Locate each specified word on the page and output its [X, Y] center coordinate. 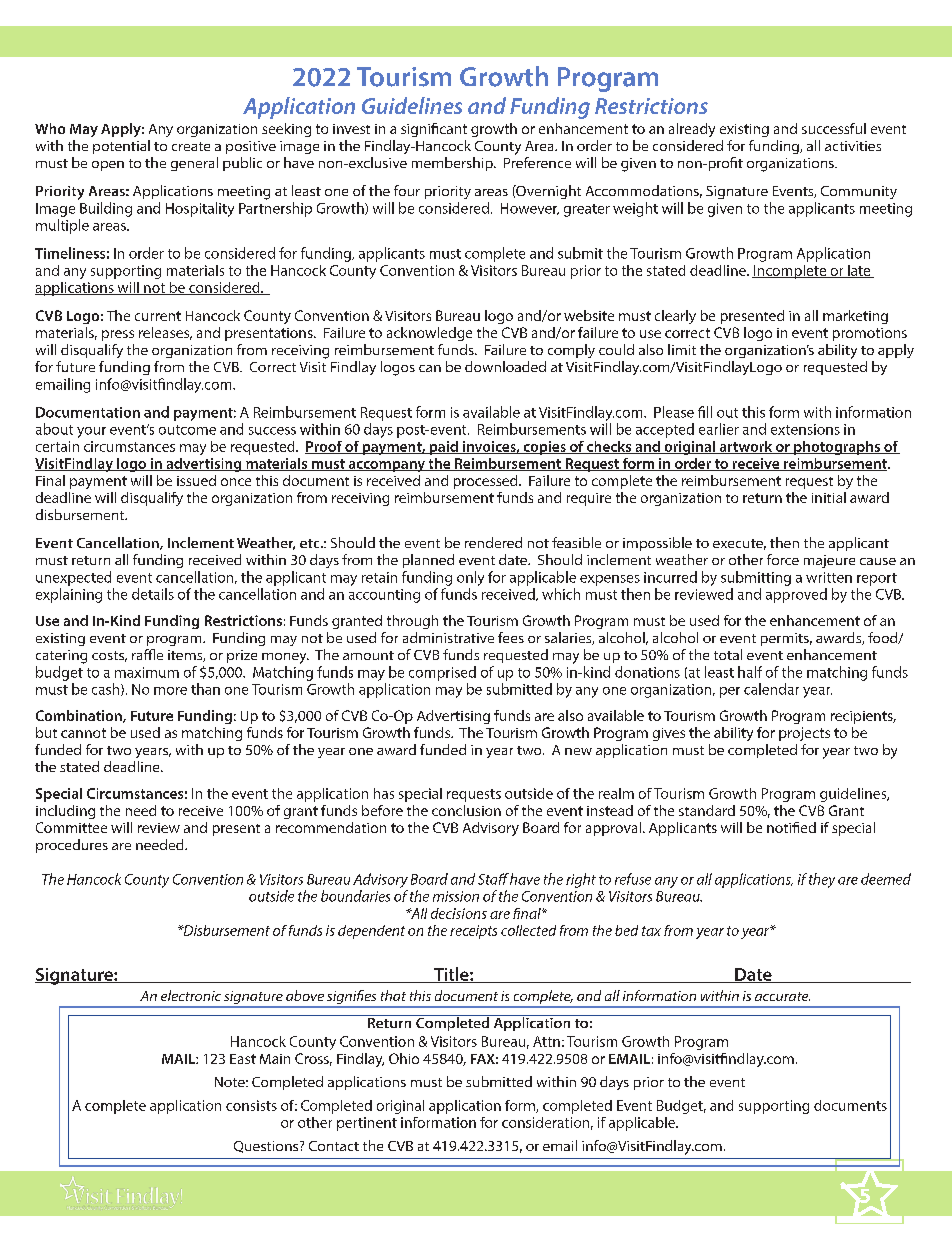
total [728, 654]
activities [853, 146]
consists [251, 1105]
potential [121, 147]
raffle [147, 654]
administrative [448, 637]
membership [453, 164]
